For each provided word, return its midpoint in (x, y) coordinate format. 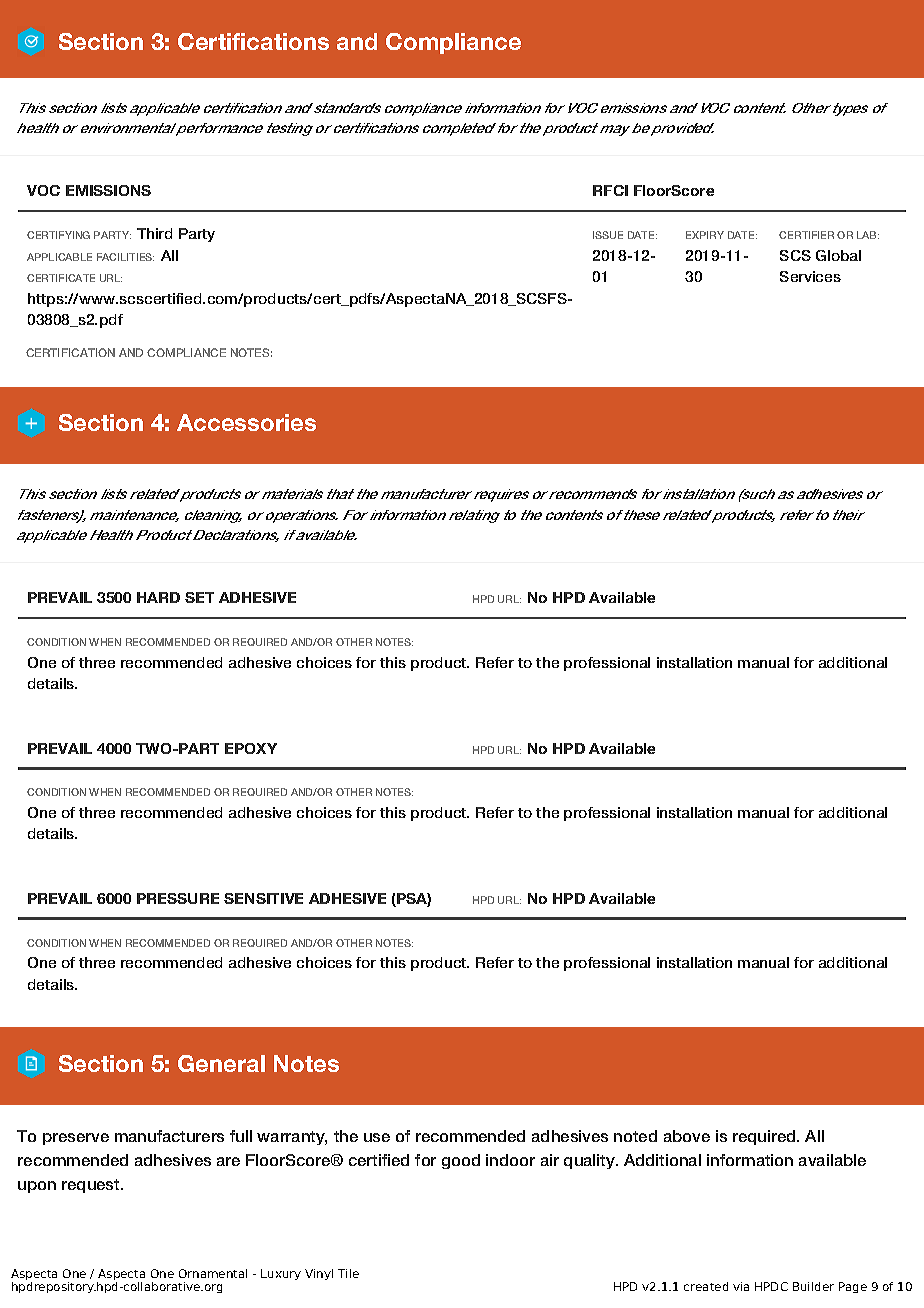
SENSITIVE (263, 898)
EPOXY (251, 748)
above (687, 1136)
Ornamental (213, 1273)
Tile (348, 1273)
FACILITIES (125, 257)
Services (810, 276)
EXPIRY (705, 235)
